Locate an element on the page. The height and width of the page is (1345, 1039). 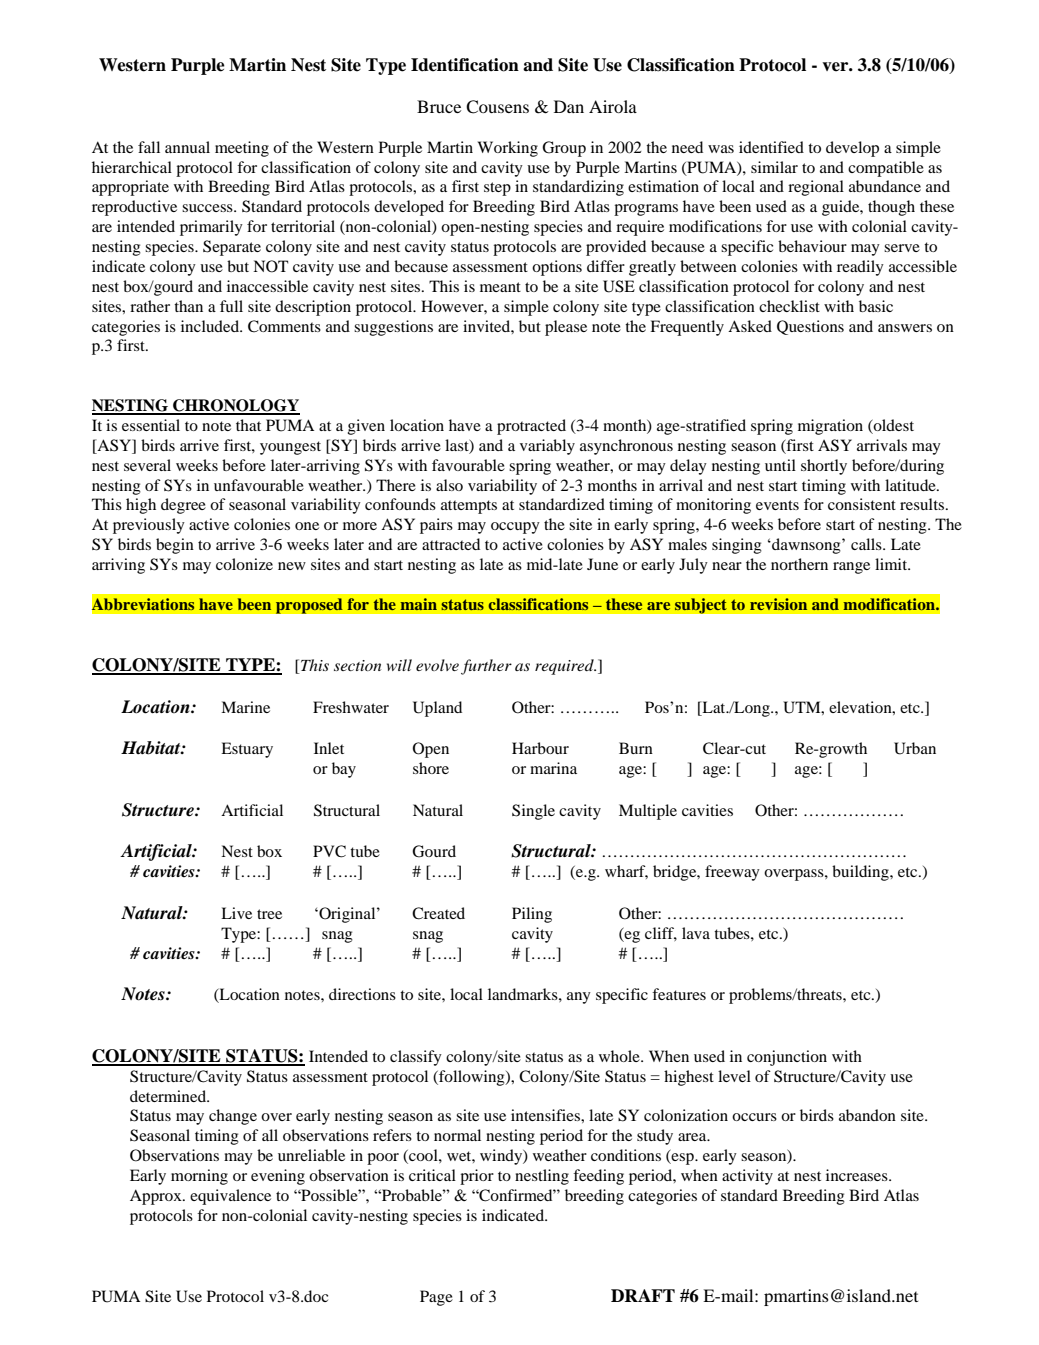
any is located at coordinates (579, 998).
